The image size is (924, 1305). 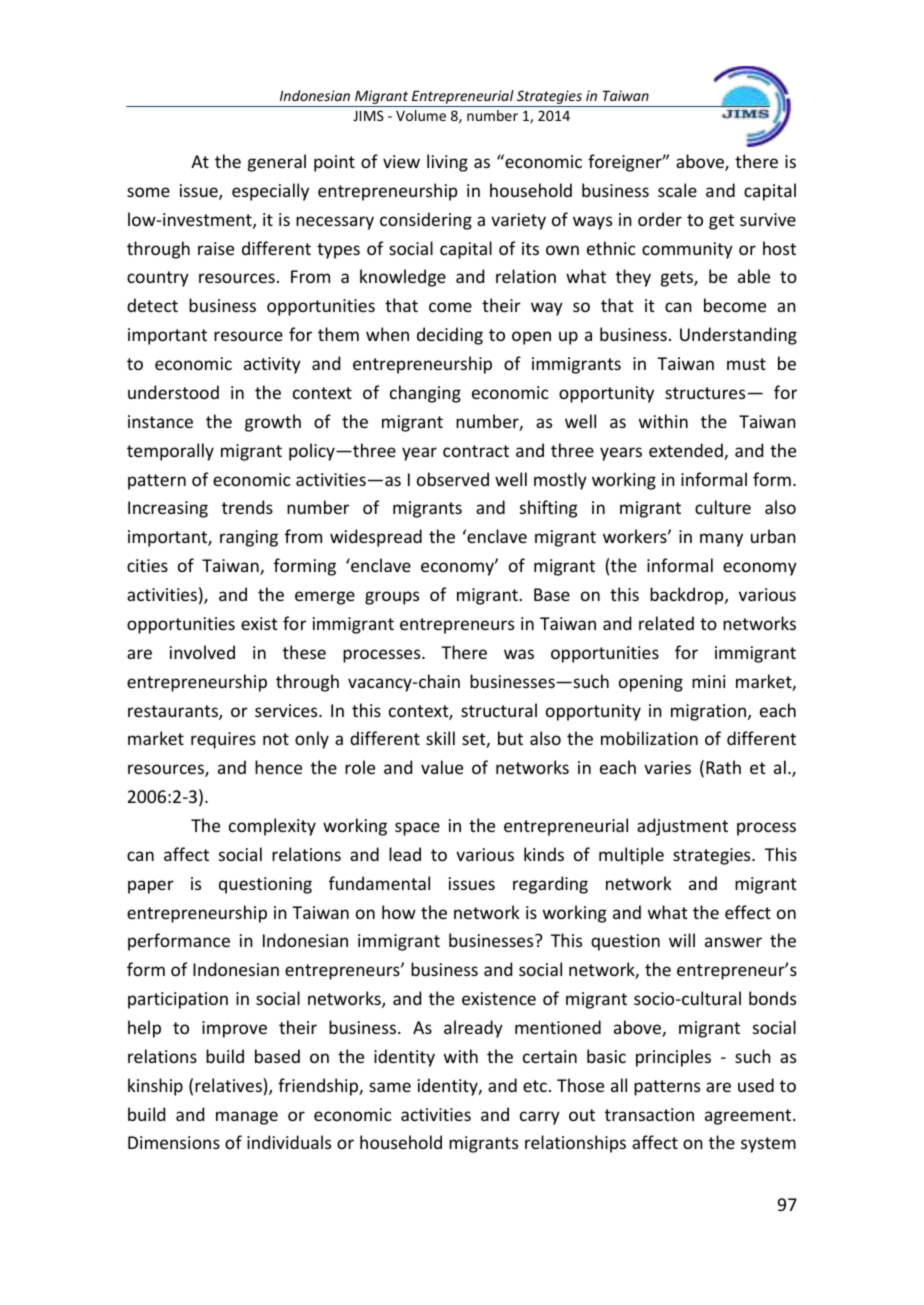 I want to click on agreement, so click(x=749, y=1117).
